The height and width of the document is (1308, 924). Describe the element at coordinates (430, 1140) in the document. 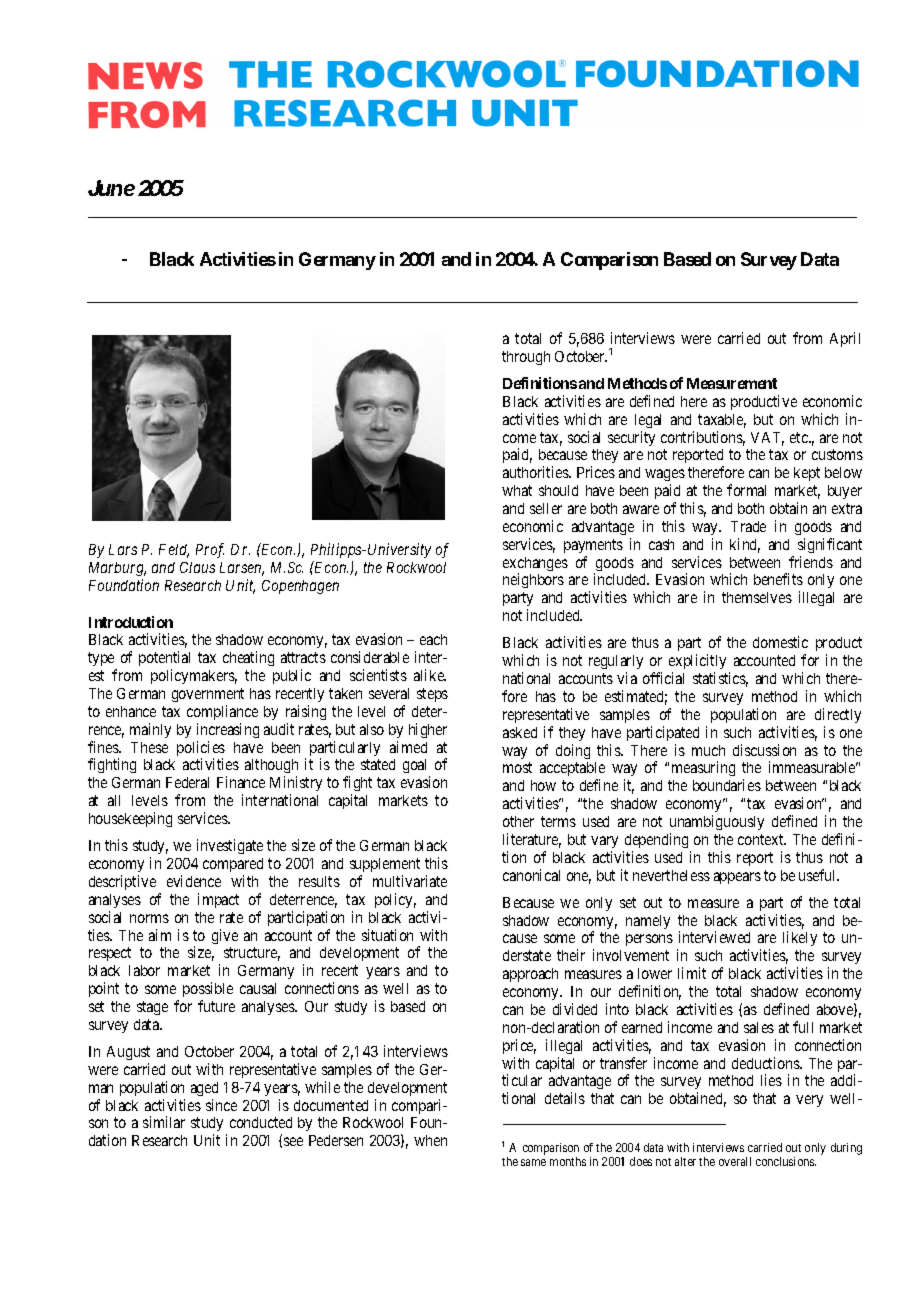

I see `when` at that location.
